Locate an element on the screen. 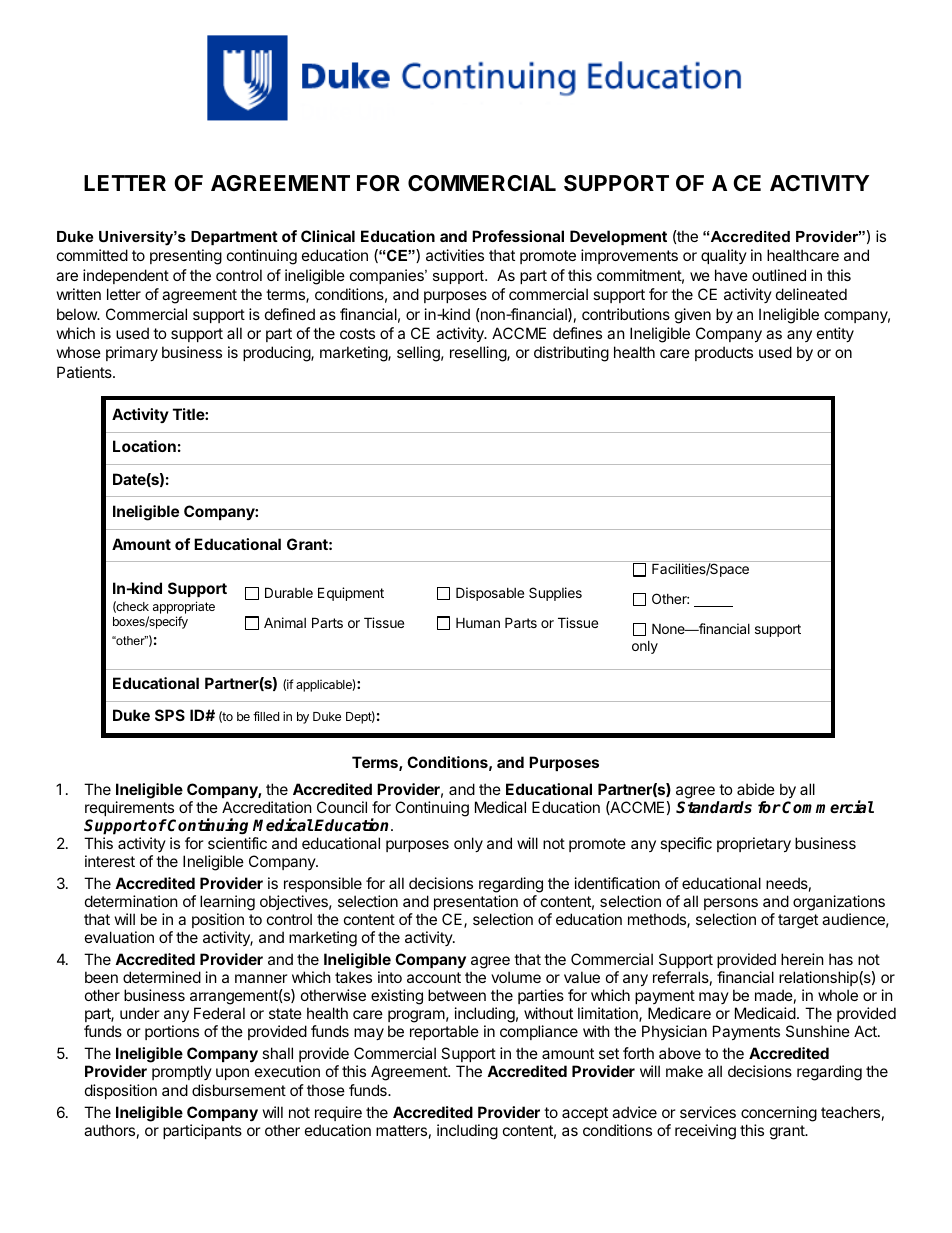 This screenshot has width=952, height=1233. activities is located at coordinates (455, 255).
